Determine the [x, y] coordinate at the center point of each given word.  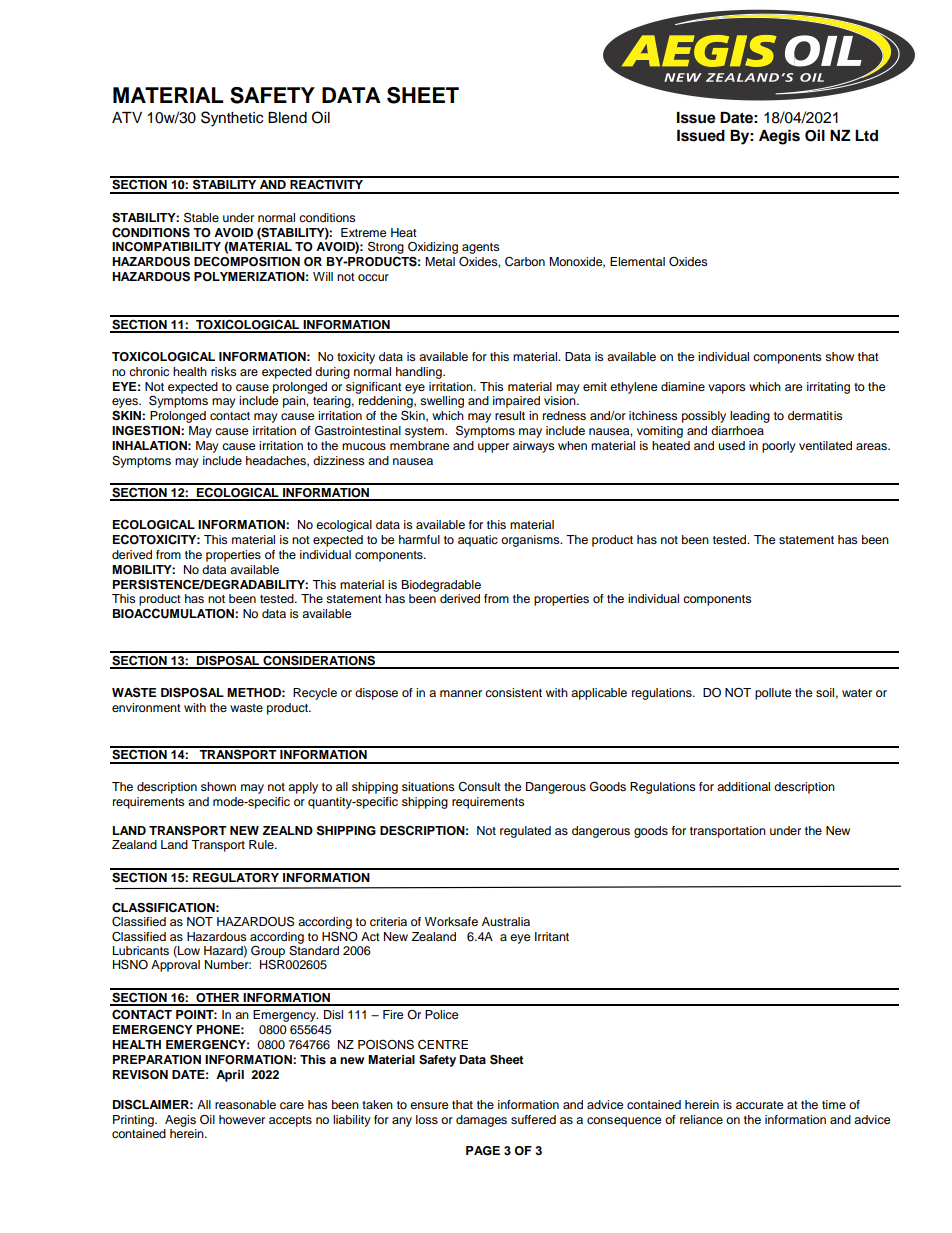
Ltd [866, 136]
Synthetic [232, 119]
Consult [479, 787]
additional [743, 786]
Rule [262, 844]
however [242, 1119]
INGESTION [147, 430]
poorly [779, 447]
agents [481, 248]
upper [493, 448]
